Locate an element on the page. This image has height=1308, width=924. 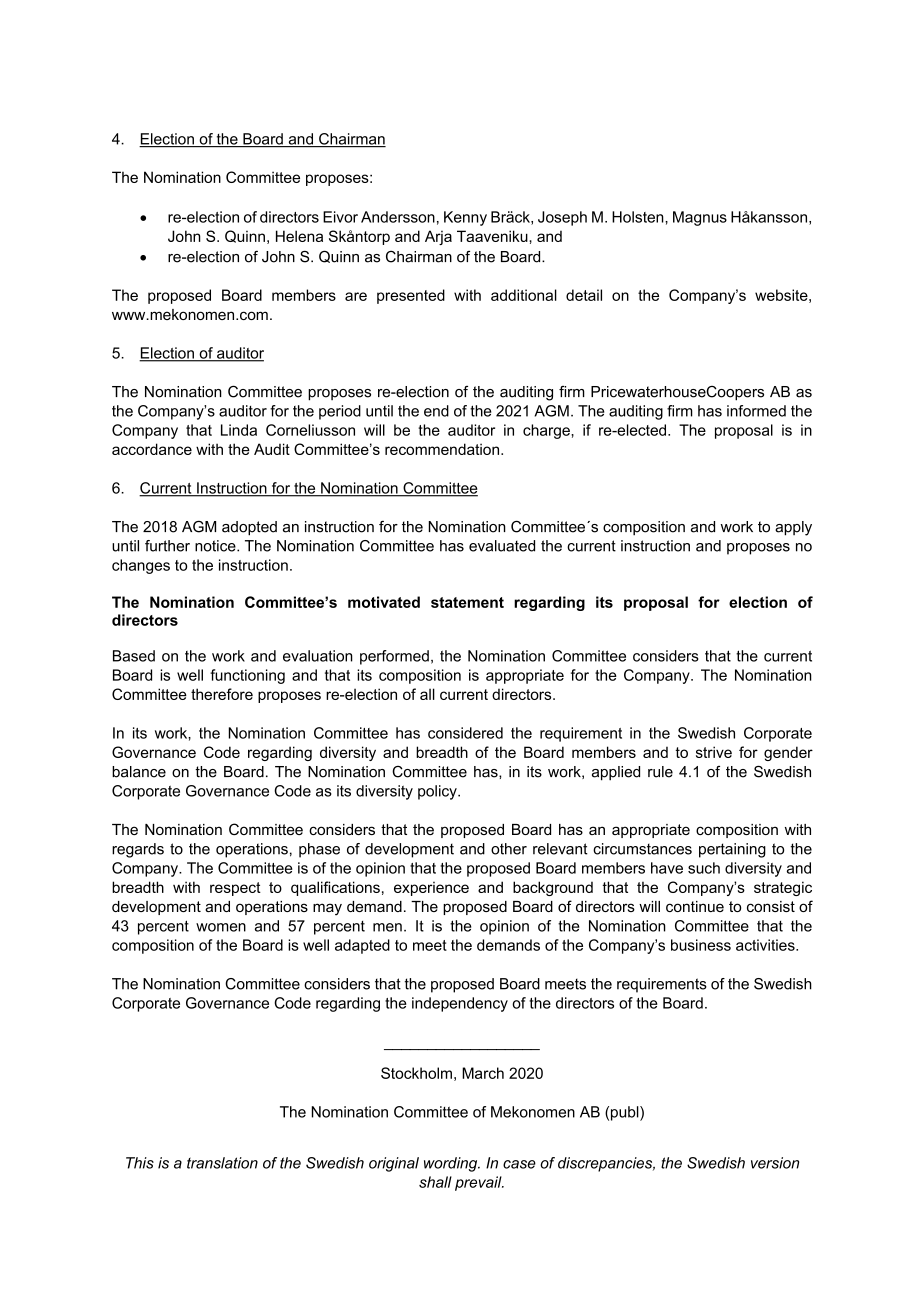
considered is located at coordinates (465, 733).
